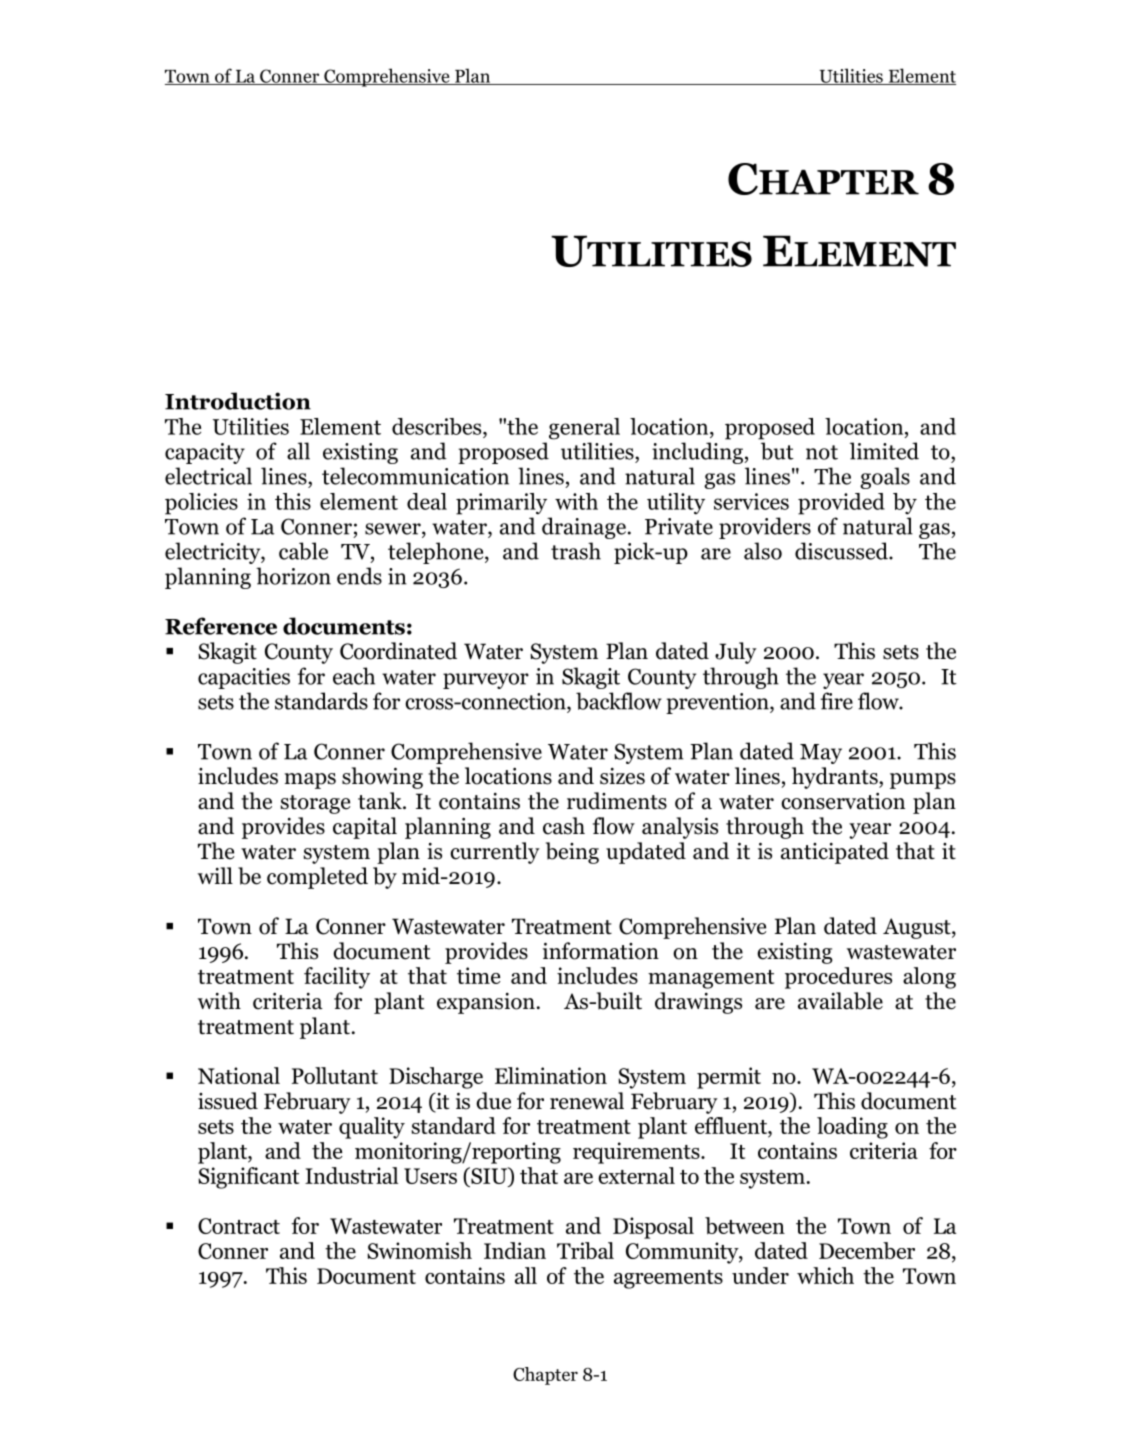 The image size is (1121, 1451). Describe the element at coordinates (584, 429) in the document. I see `general` at that location.
